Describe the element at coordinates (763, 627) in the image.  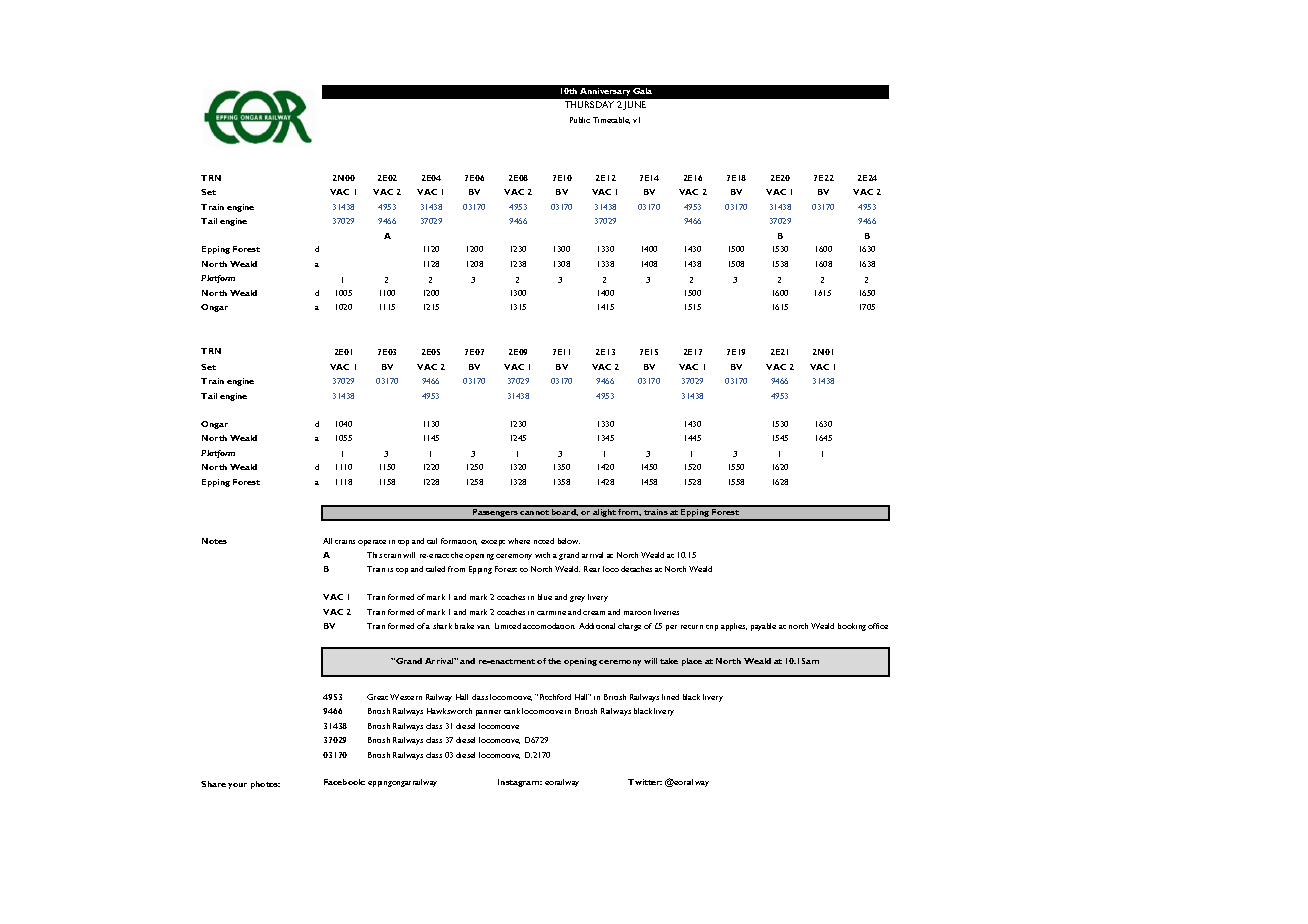
I see `payable` at that location.
